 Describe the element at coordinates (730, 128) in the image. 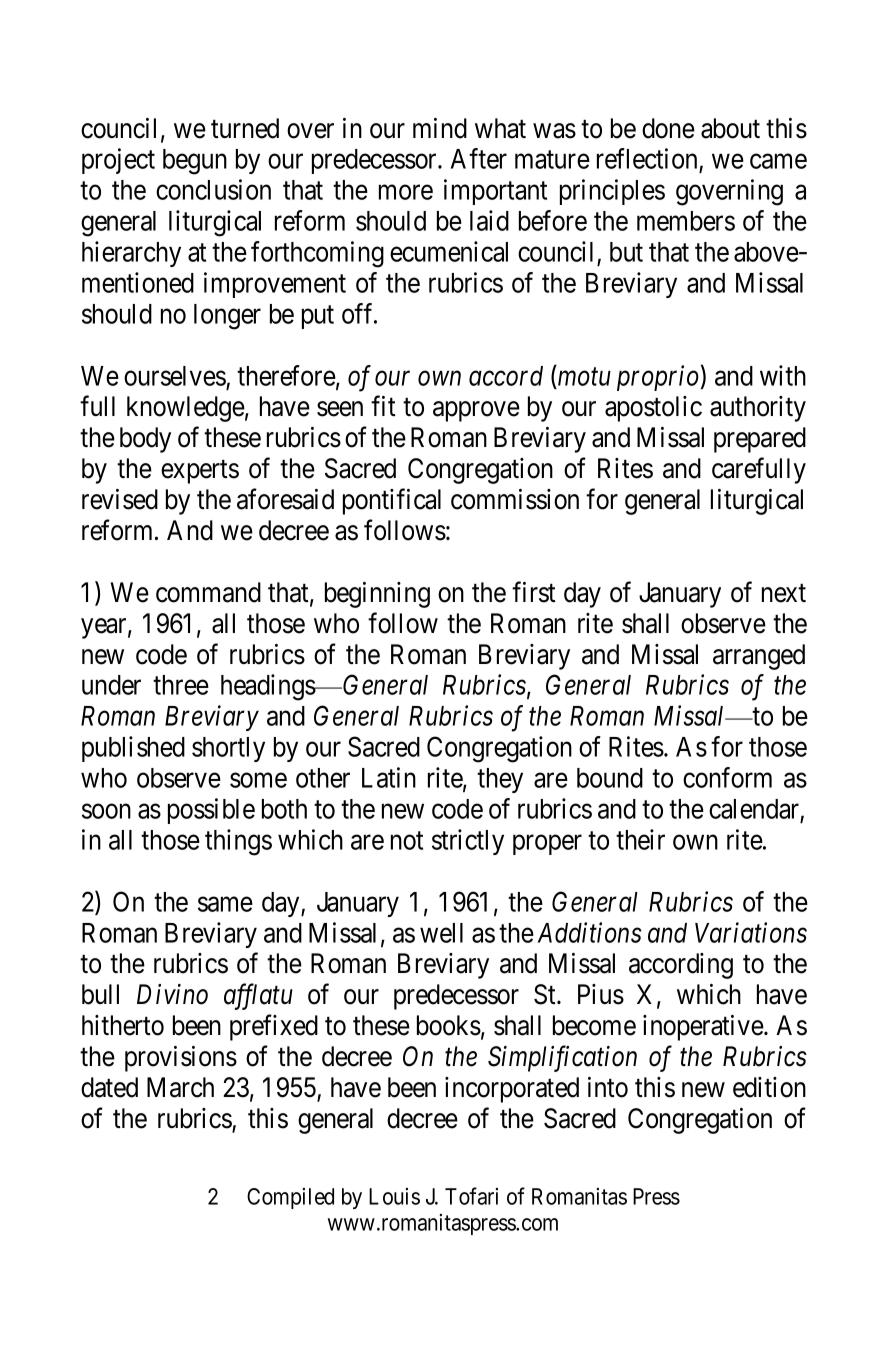

I see `about` at that location.
